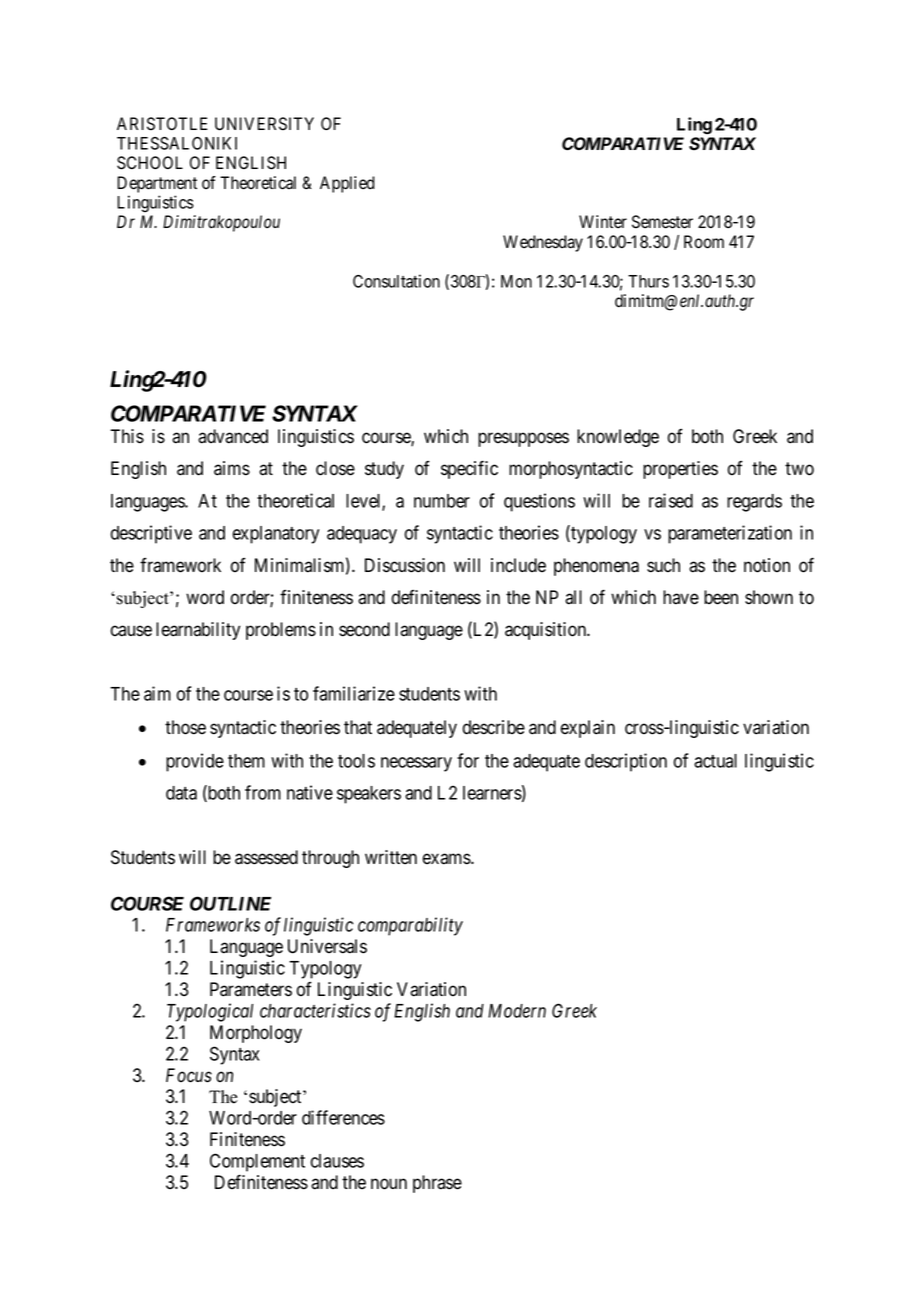 Image resolution: width=924 pixels, height=1308 pixels. What do you see at coordinates (230, 903) in the screenshot?
I see `OUTLINE` at bounding box center [230, 903].
